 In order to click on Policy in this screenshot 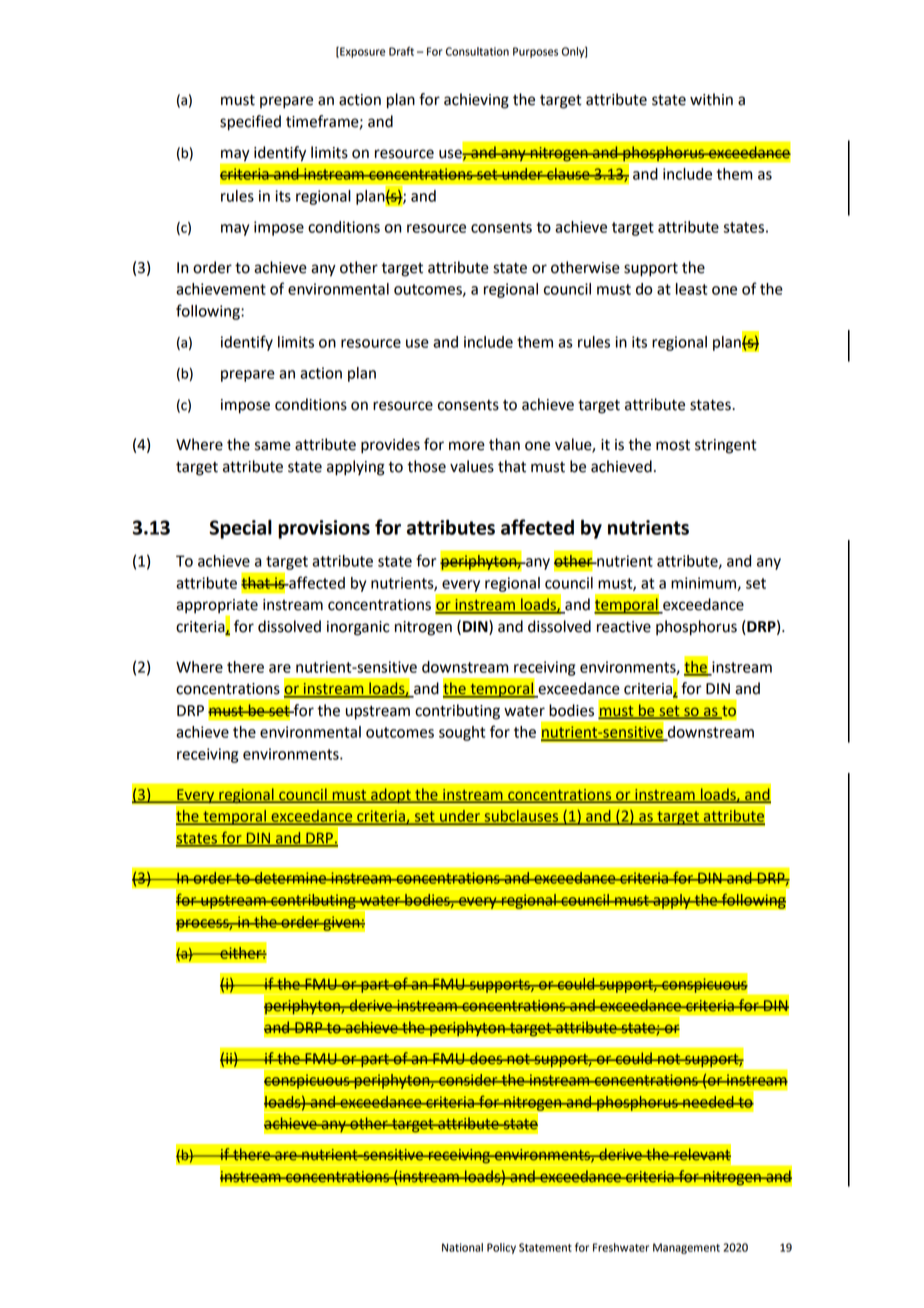, I will do `click(501, 1248)`.
